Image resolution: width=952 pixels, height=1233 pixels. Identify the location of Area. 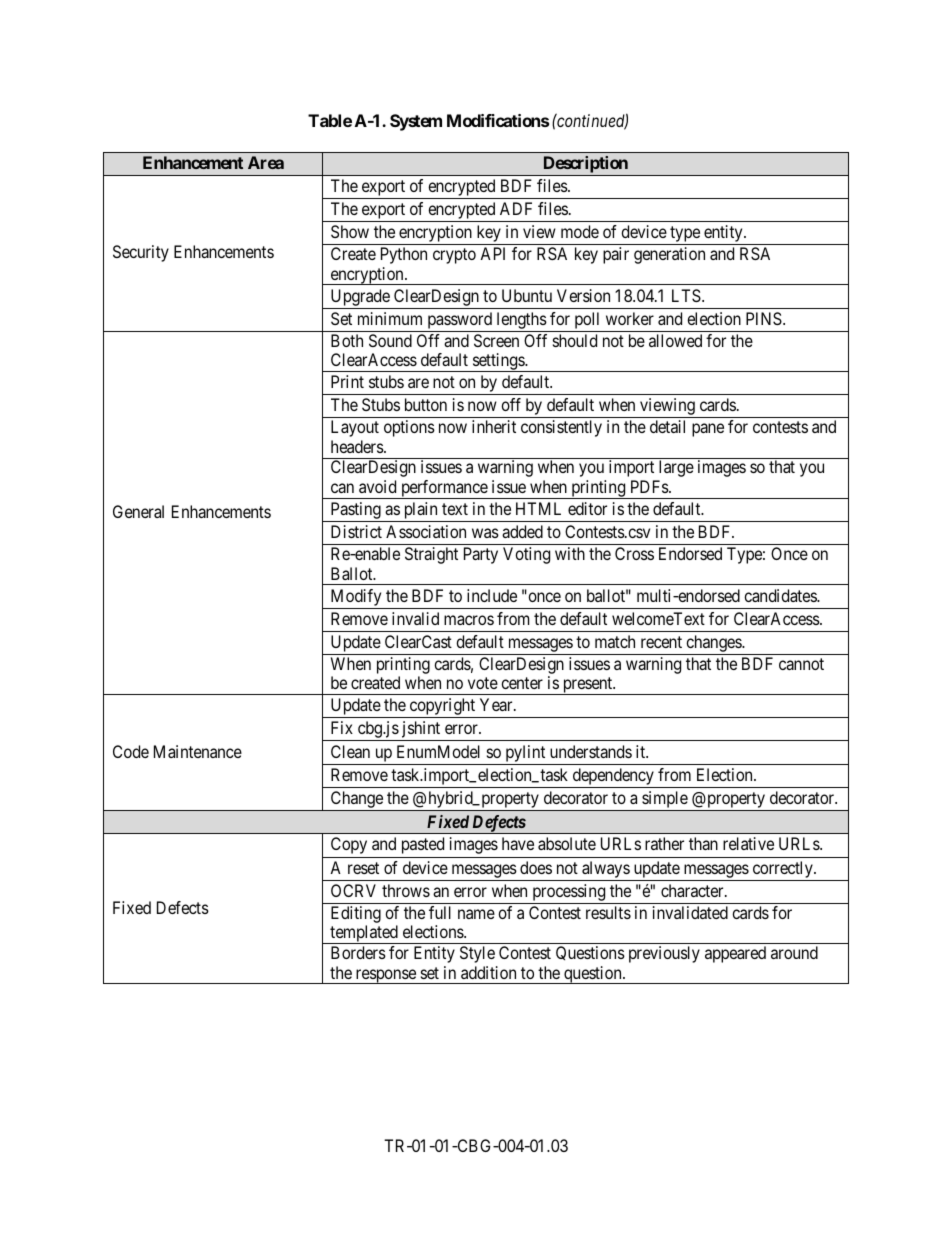
(266, 162).
